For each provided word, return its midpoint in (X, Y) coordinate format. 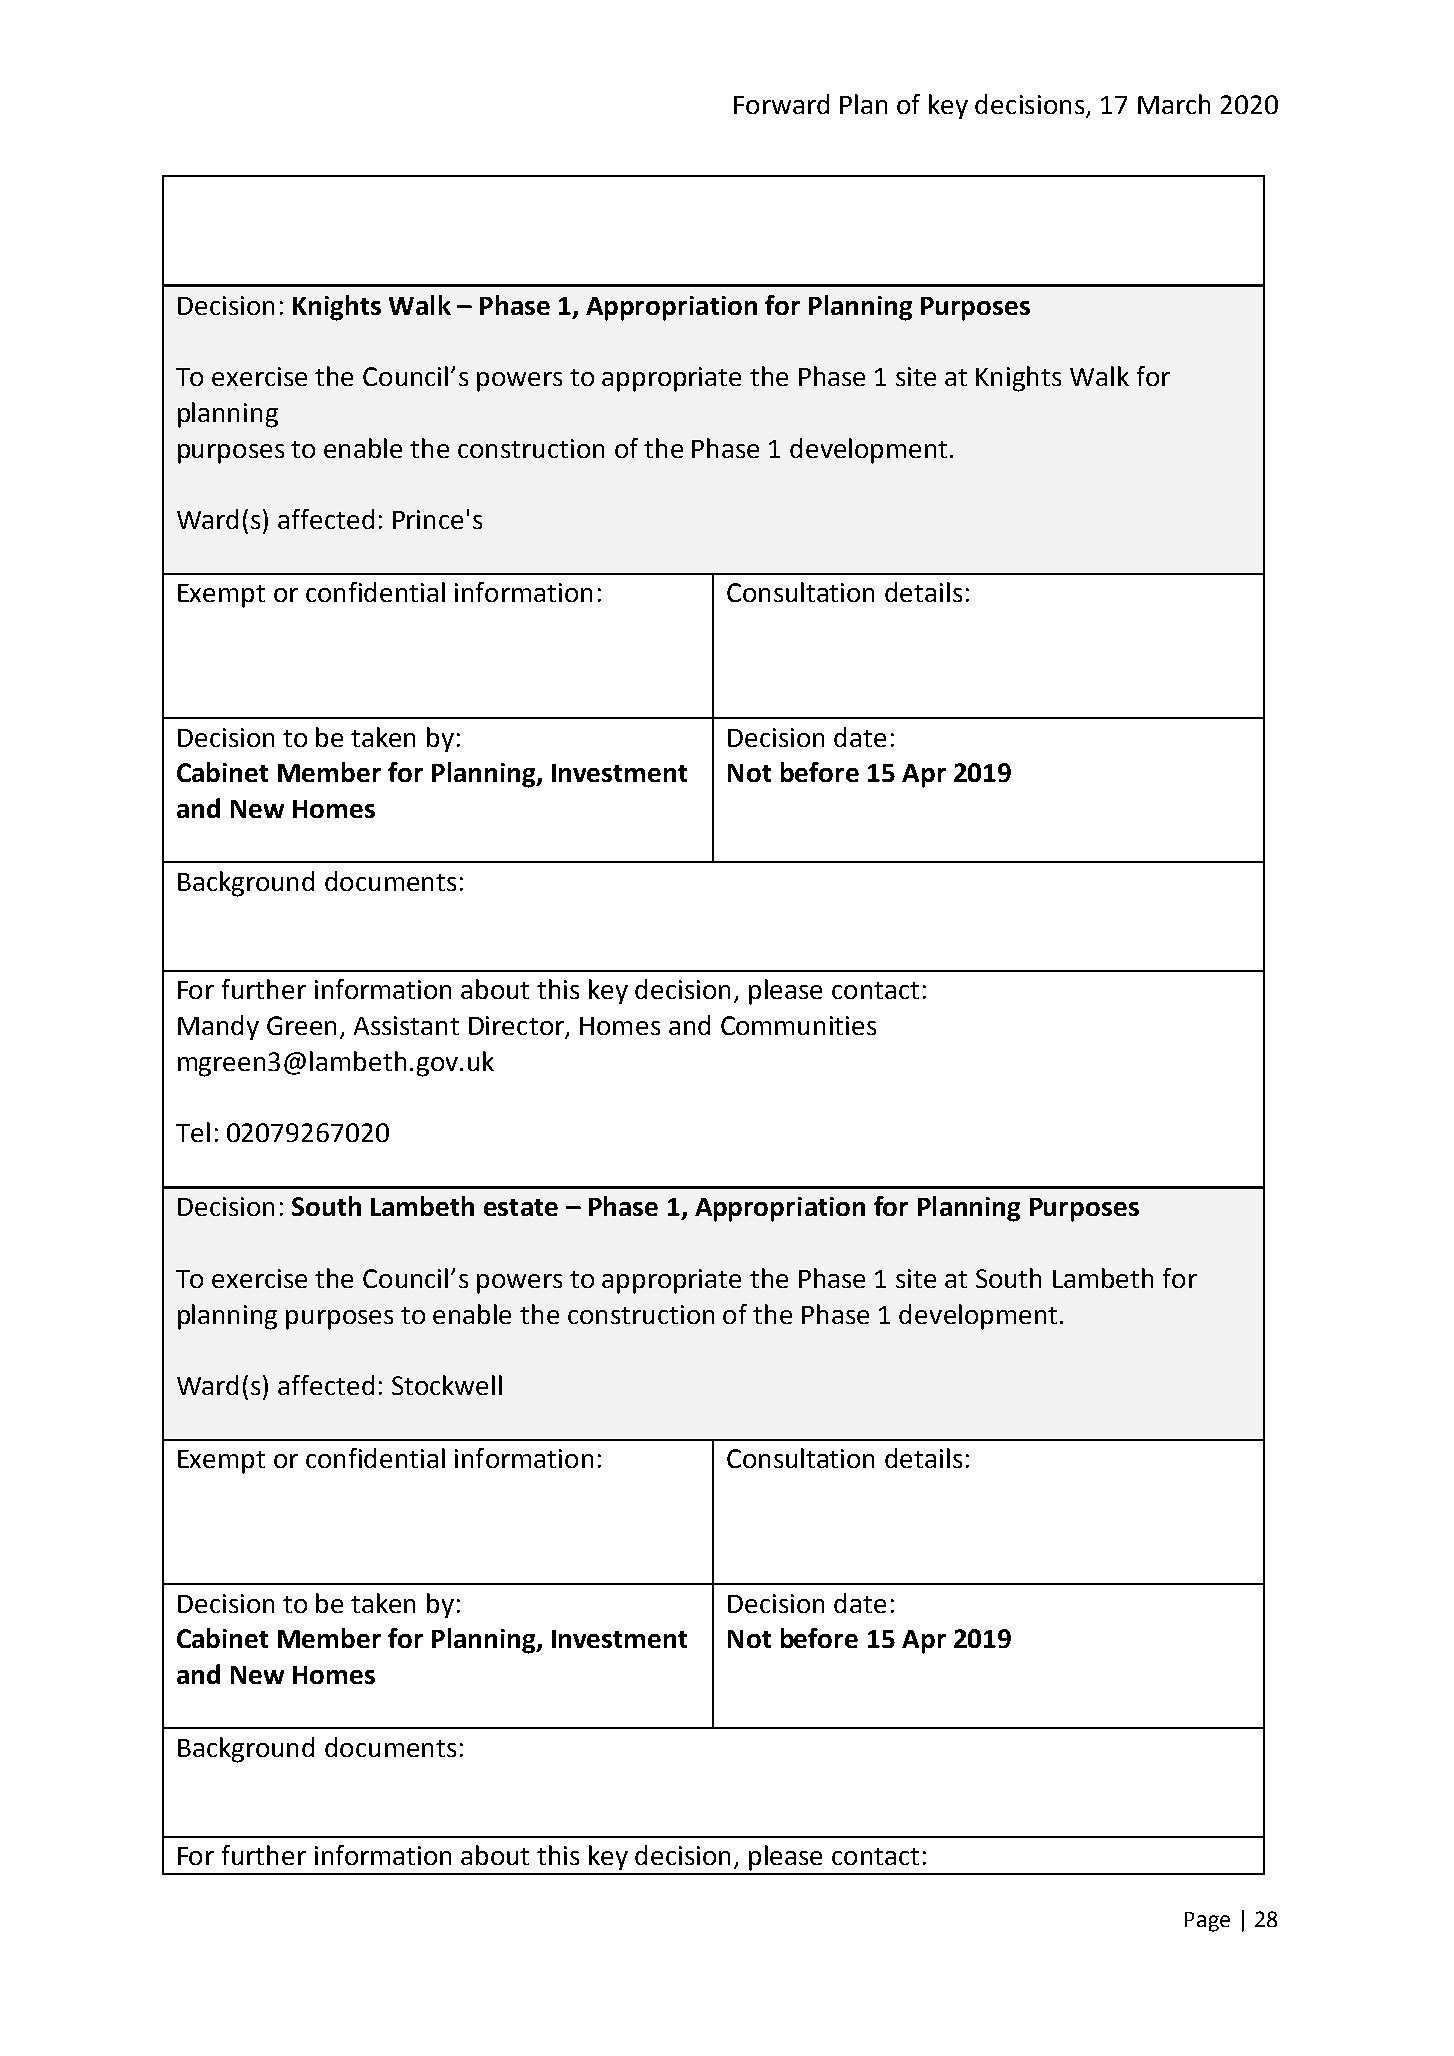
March (1174, 104)
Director (517, 1027)
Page (1207, 1922)
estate (521, 1207)
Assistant (406, 1025)
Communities (798, 1025)
